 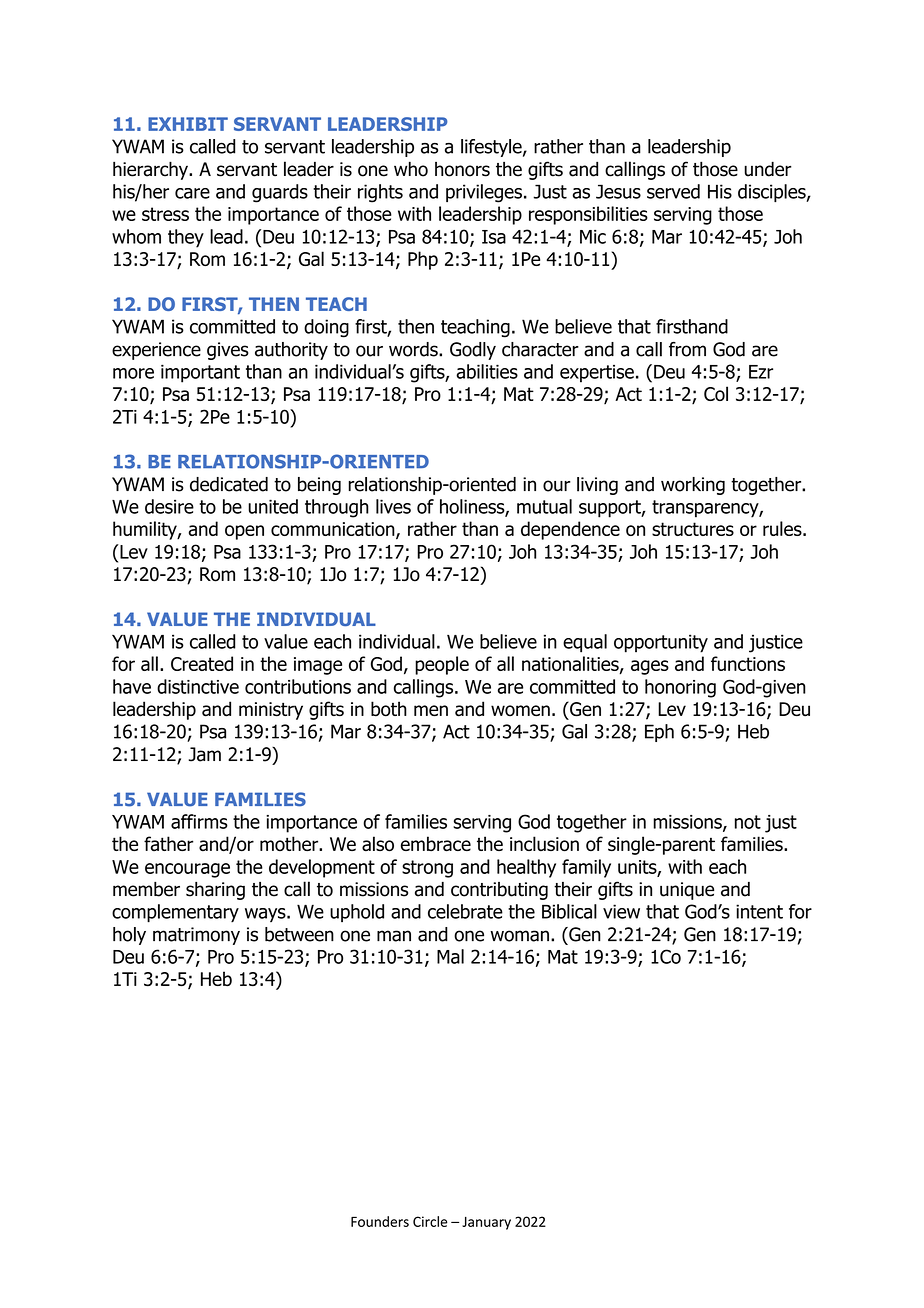 What do you see at coordinates (673, 191) in the screenshot?
I see `served` at bounding box center [673, 191].
